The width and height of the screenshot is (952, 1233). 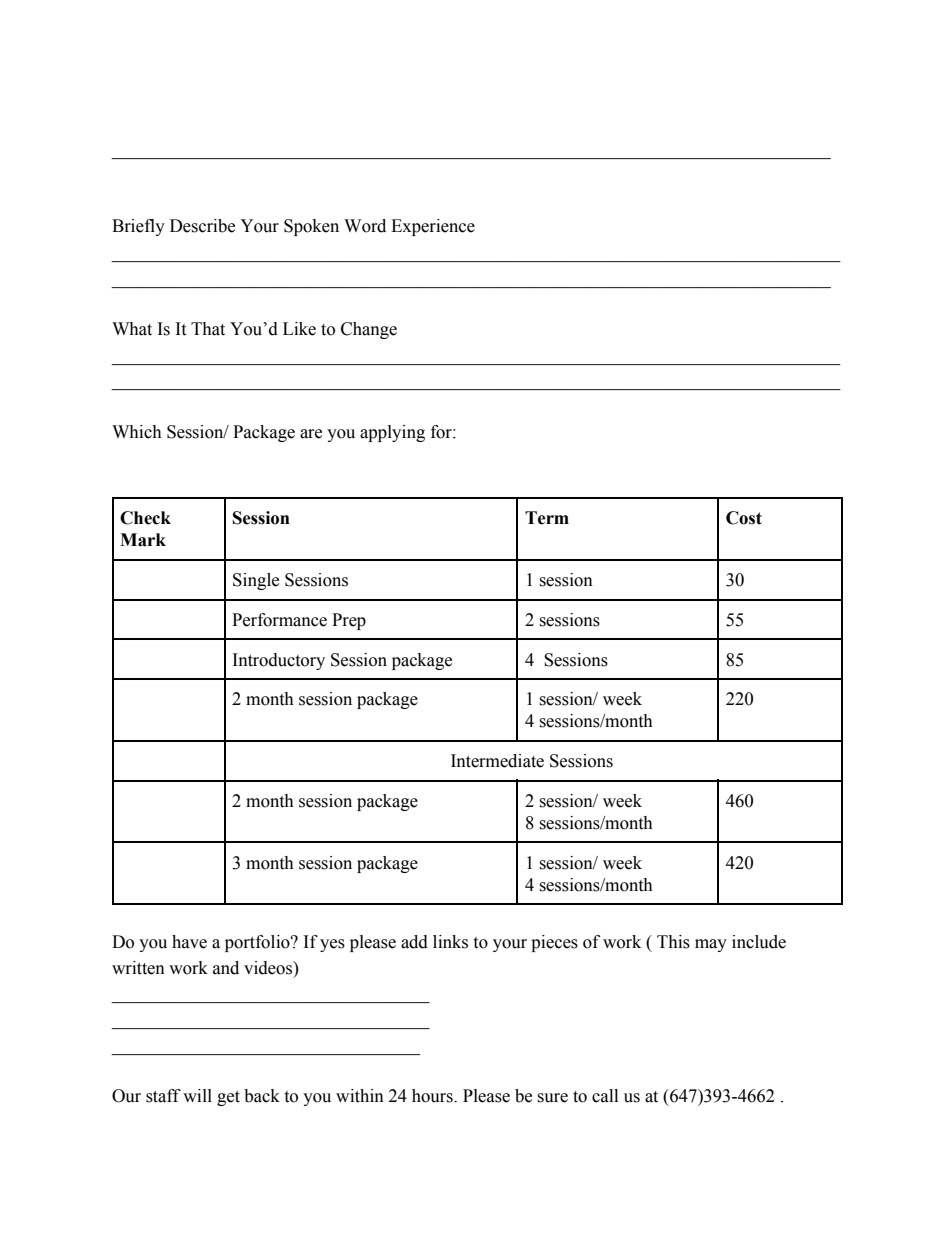 What do you see at coordinates (365, 226) in the screenshot?
I see `Word` at bounding box center [365, 226].
